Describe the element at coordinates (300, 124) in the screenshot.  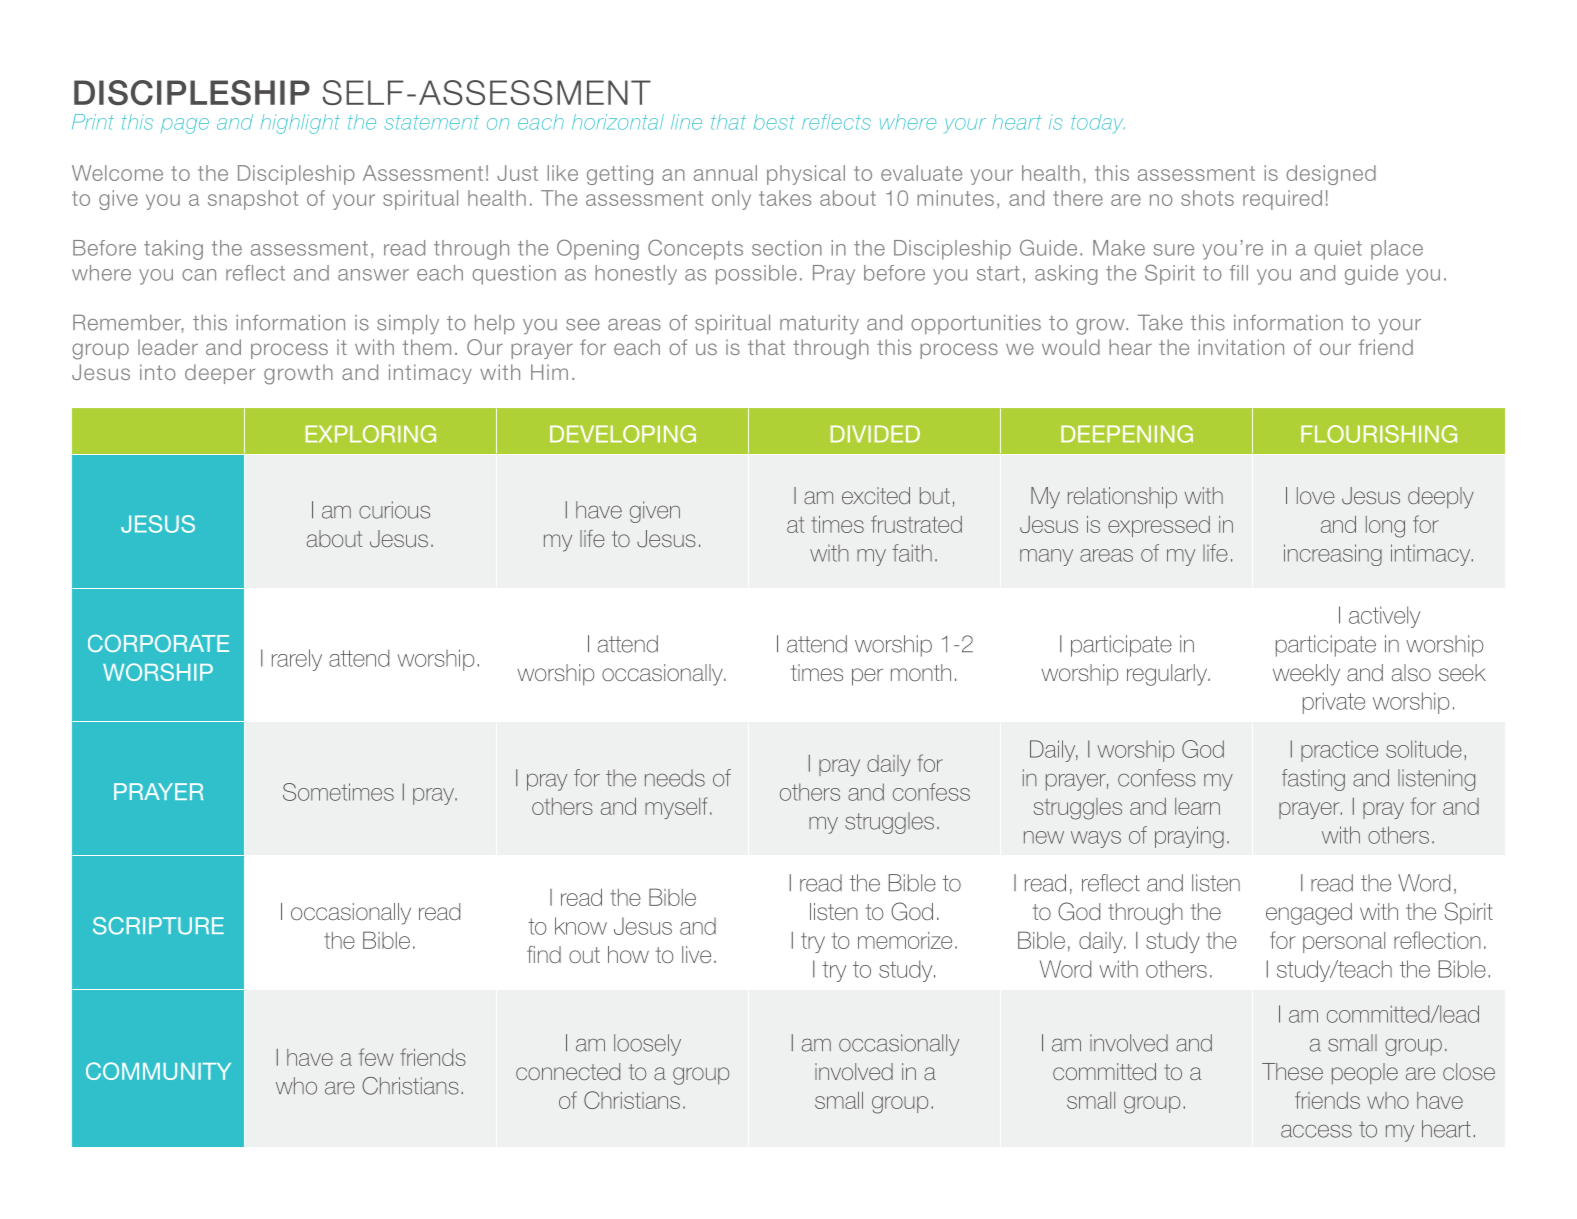
I see `highlight` at that location.
